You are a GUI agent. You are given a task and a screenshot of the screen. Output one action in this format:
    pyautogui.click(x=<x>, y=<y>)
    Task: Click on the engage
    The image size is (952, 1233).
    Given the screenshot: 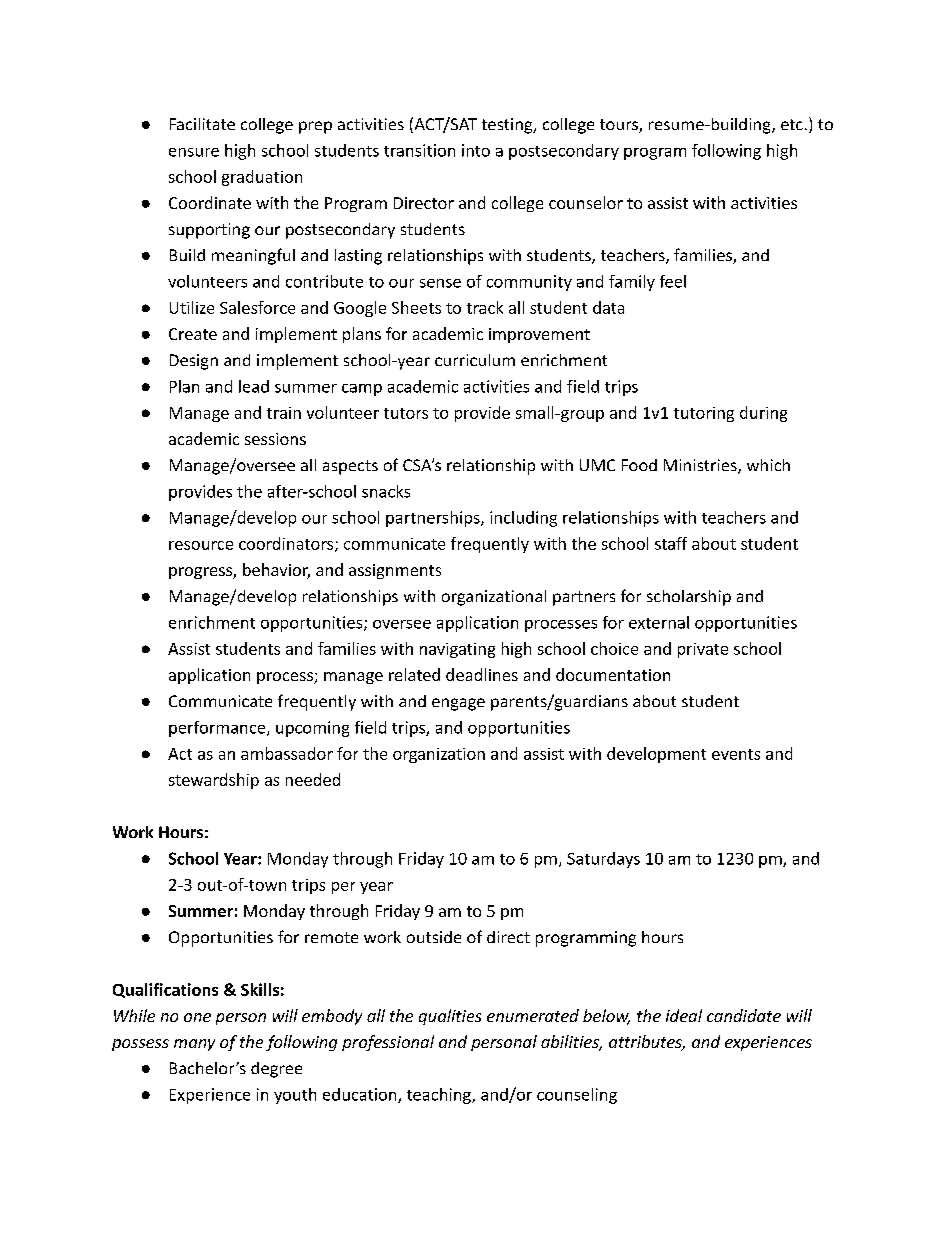 What is the action you would take?
    pyautogui.click(x=458, y=704)
